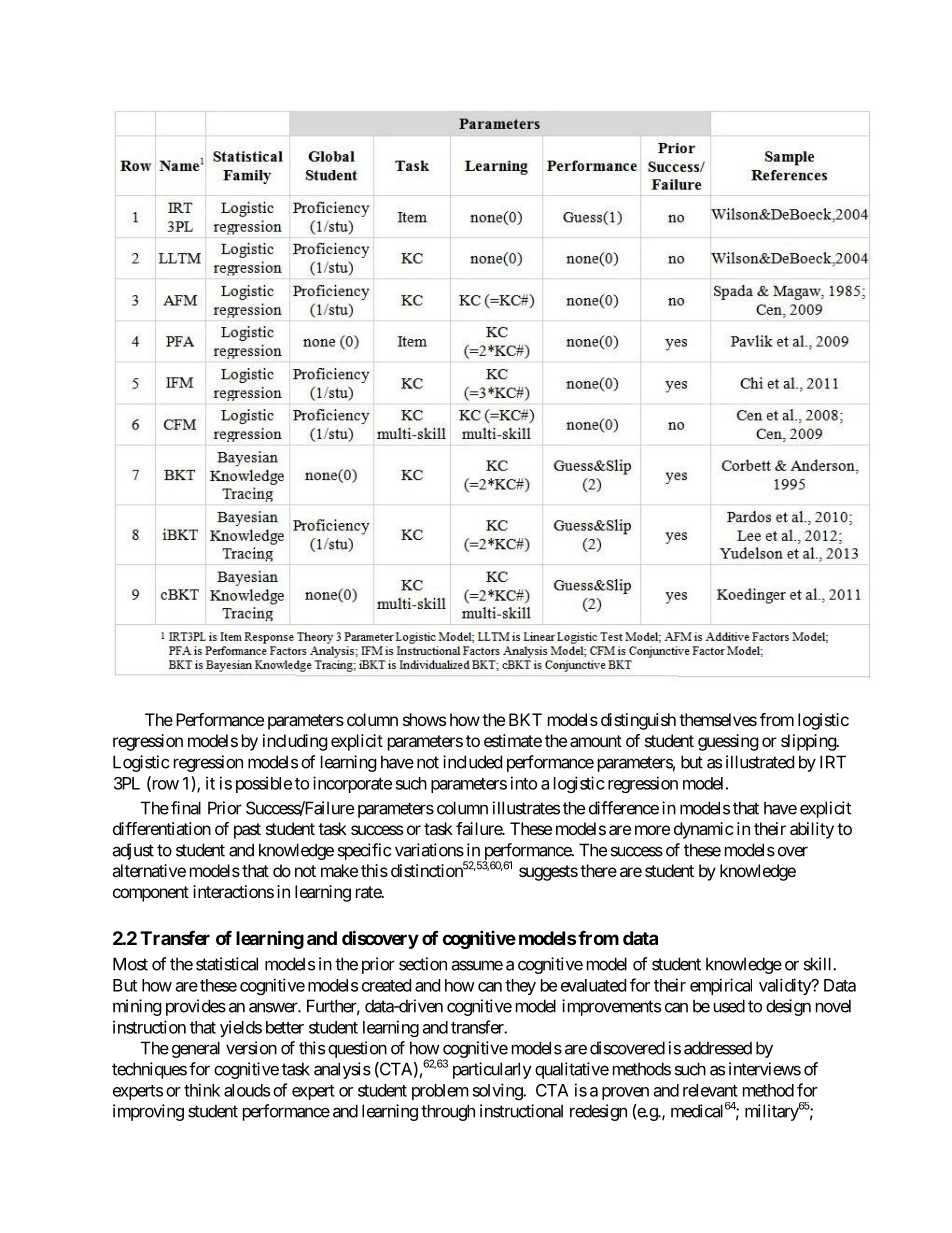  What do you see at coordinates (704, 830) in the screenshot?
I see `dynamic` at bounding box center [704, 830].
